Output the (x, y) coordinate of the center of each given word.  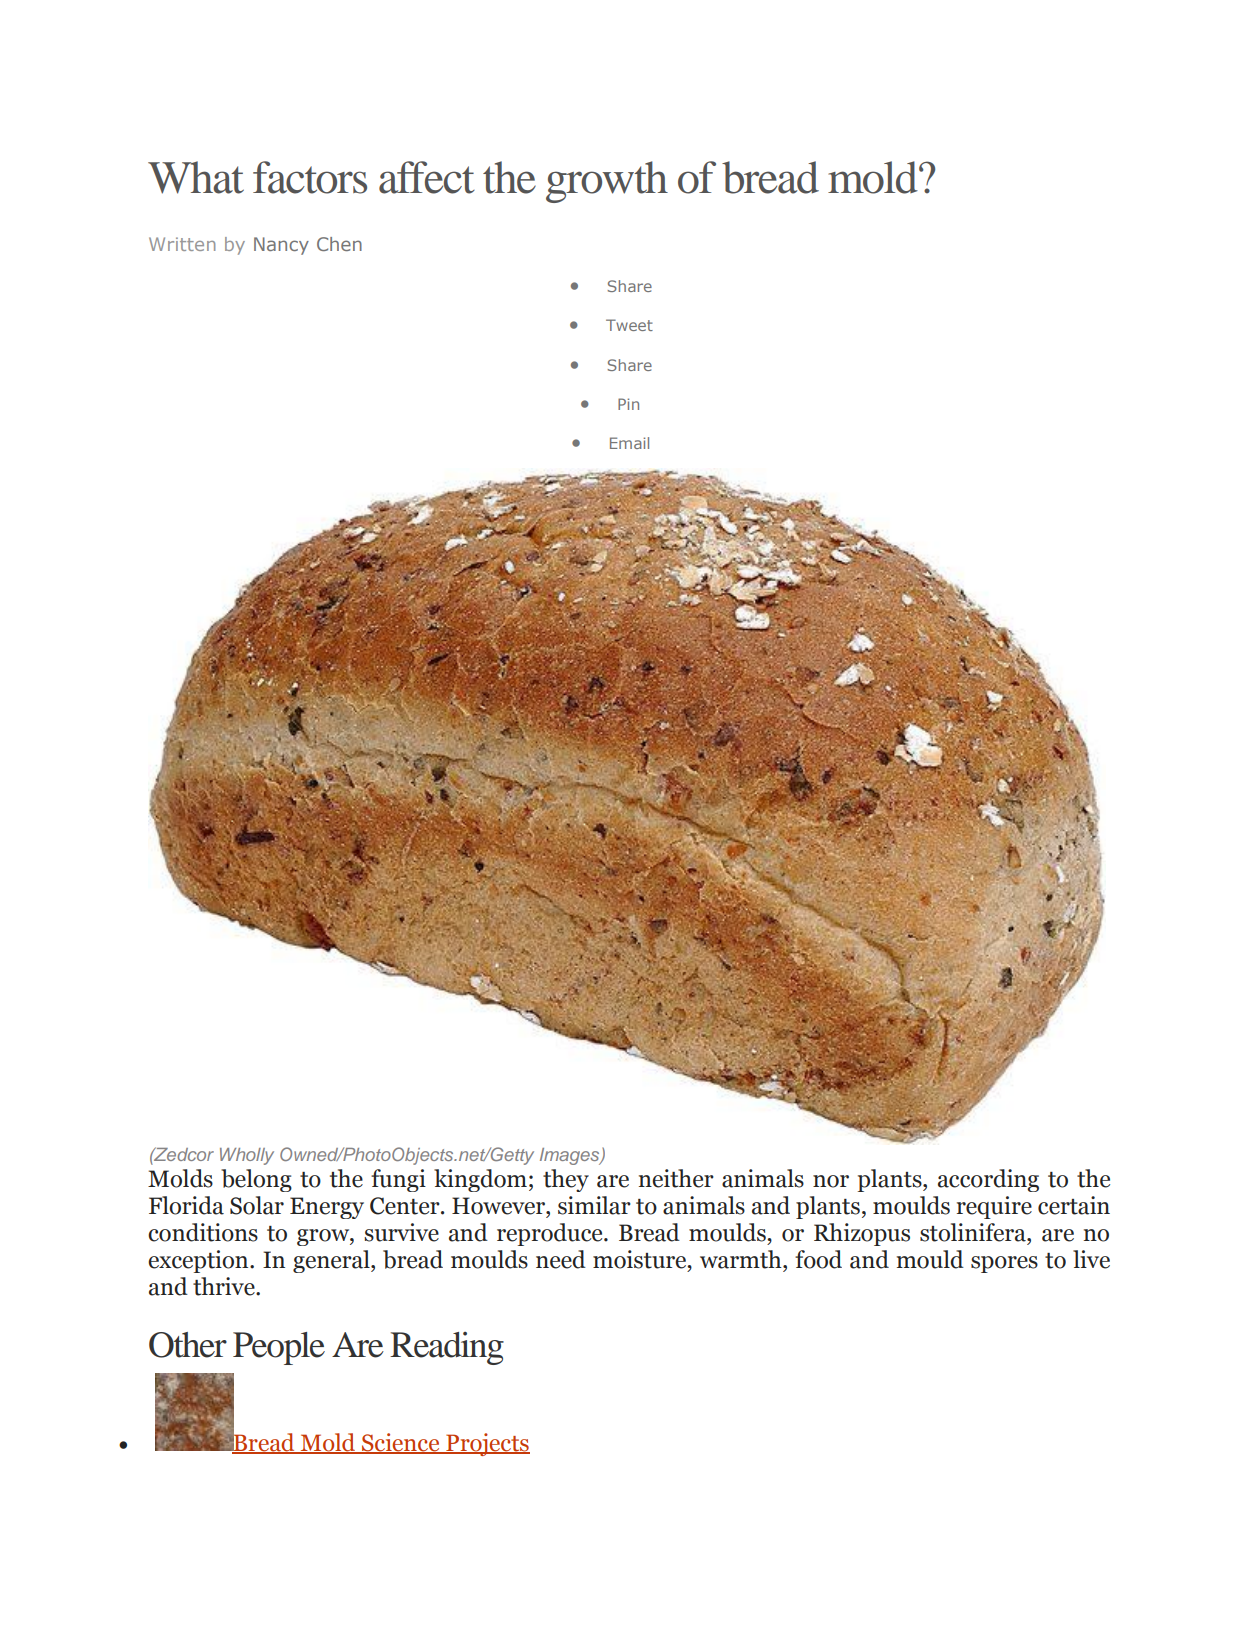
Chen (339, 244)
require (994, 1207)
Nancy (281, 246)
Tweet (629, 325)
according (988, 1180)
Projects (487, 1444)
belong (256, 1180)
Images (571, 1156)
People (279, 1348)
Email (629, 443)
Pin (628, 404)
